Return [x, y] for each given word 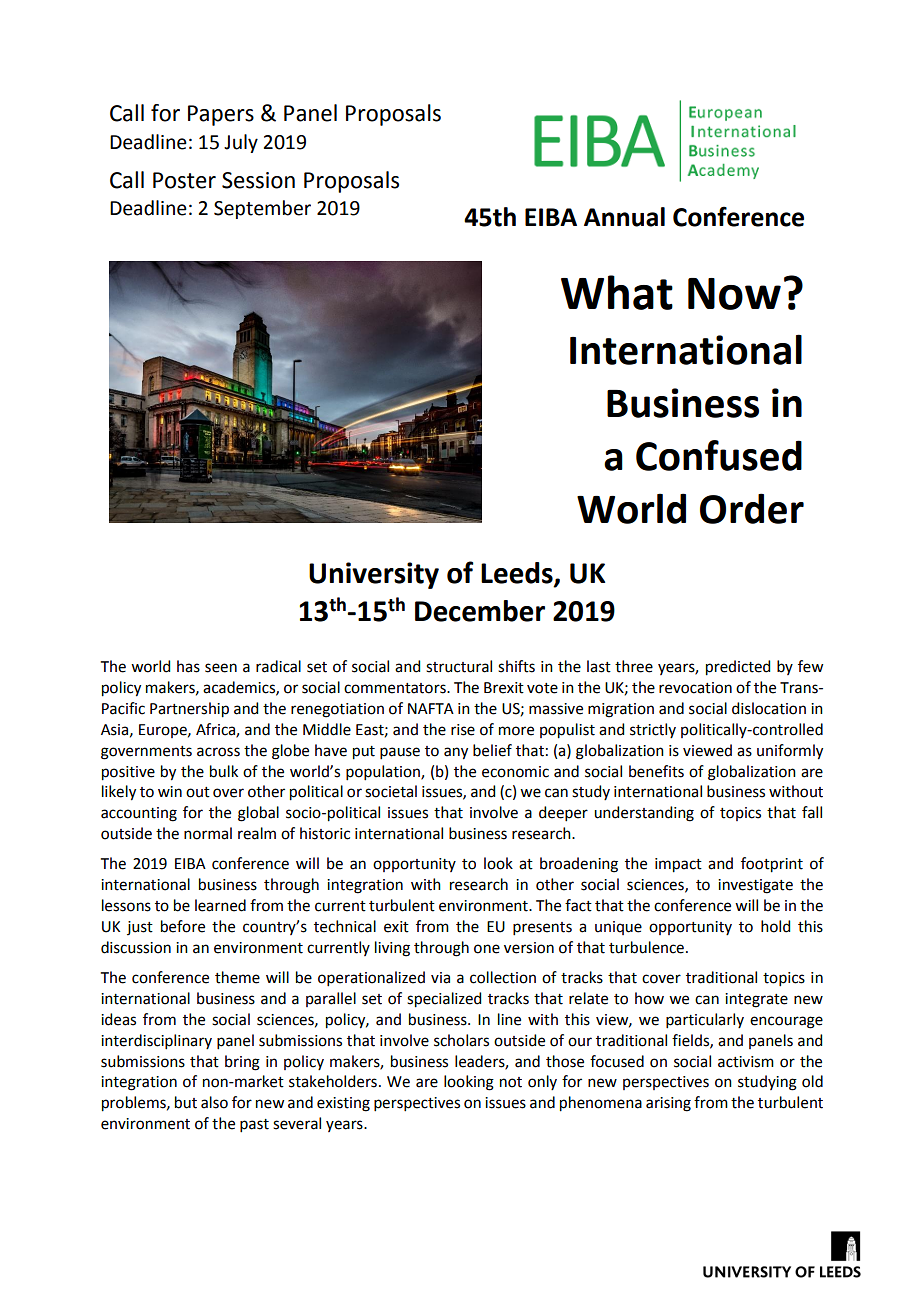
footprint [772, 865]
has [188, 666]
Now [734, 294]
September [262, 209]
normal [208, 833]
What [617, 292]
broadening [579, 865]
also [214, 1102]
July [241, 143]
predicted [738, 668]
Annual [624, 217]
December [480, 611]
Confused [719, 455]
